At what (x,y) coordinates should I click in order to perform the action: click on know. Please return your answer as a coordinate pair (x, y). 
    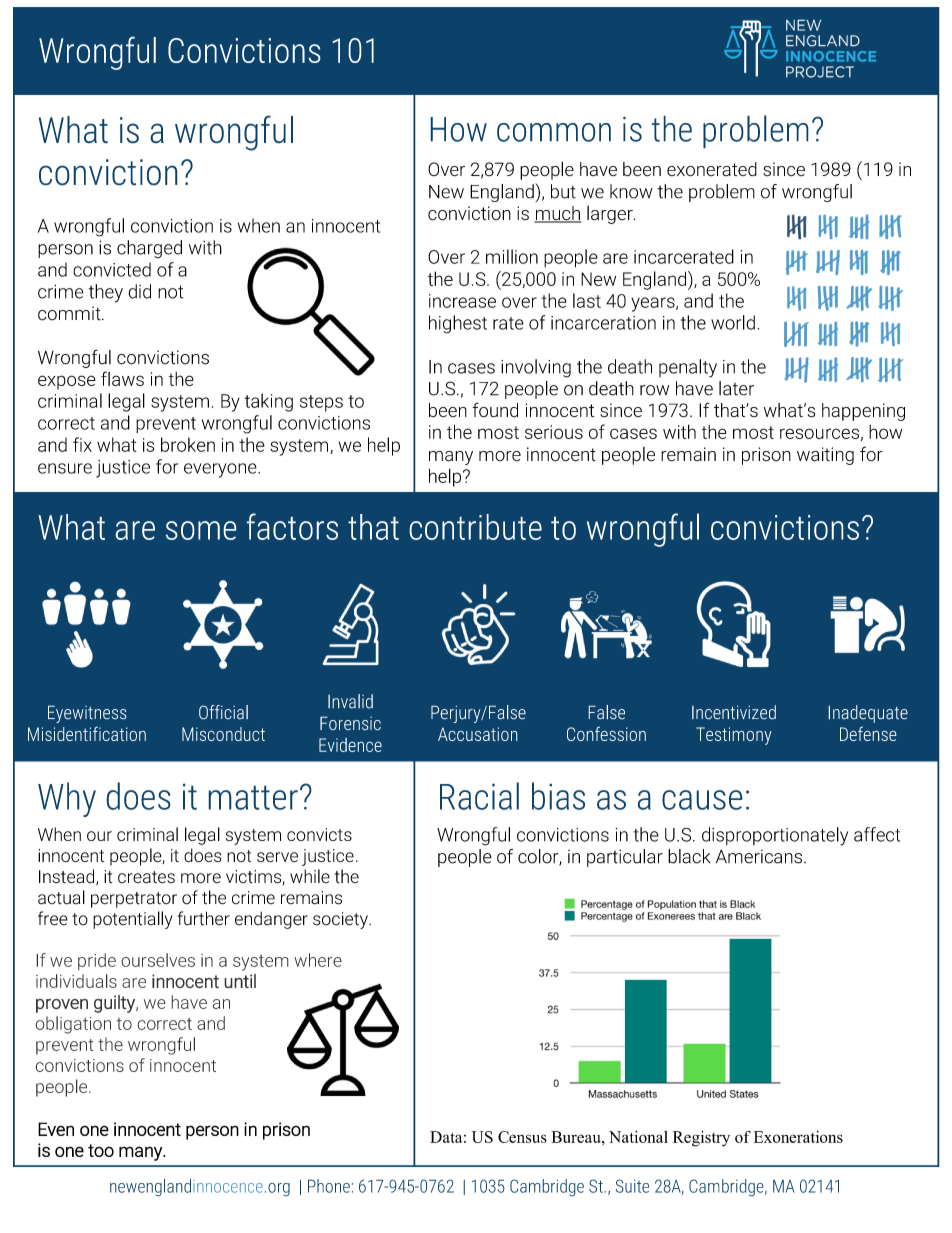
    Looking at the image, I should click on (631, 191).
